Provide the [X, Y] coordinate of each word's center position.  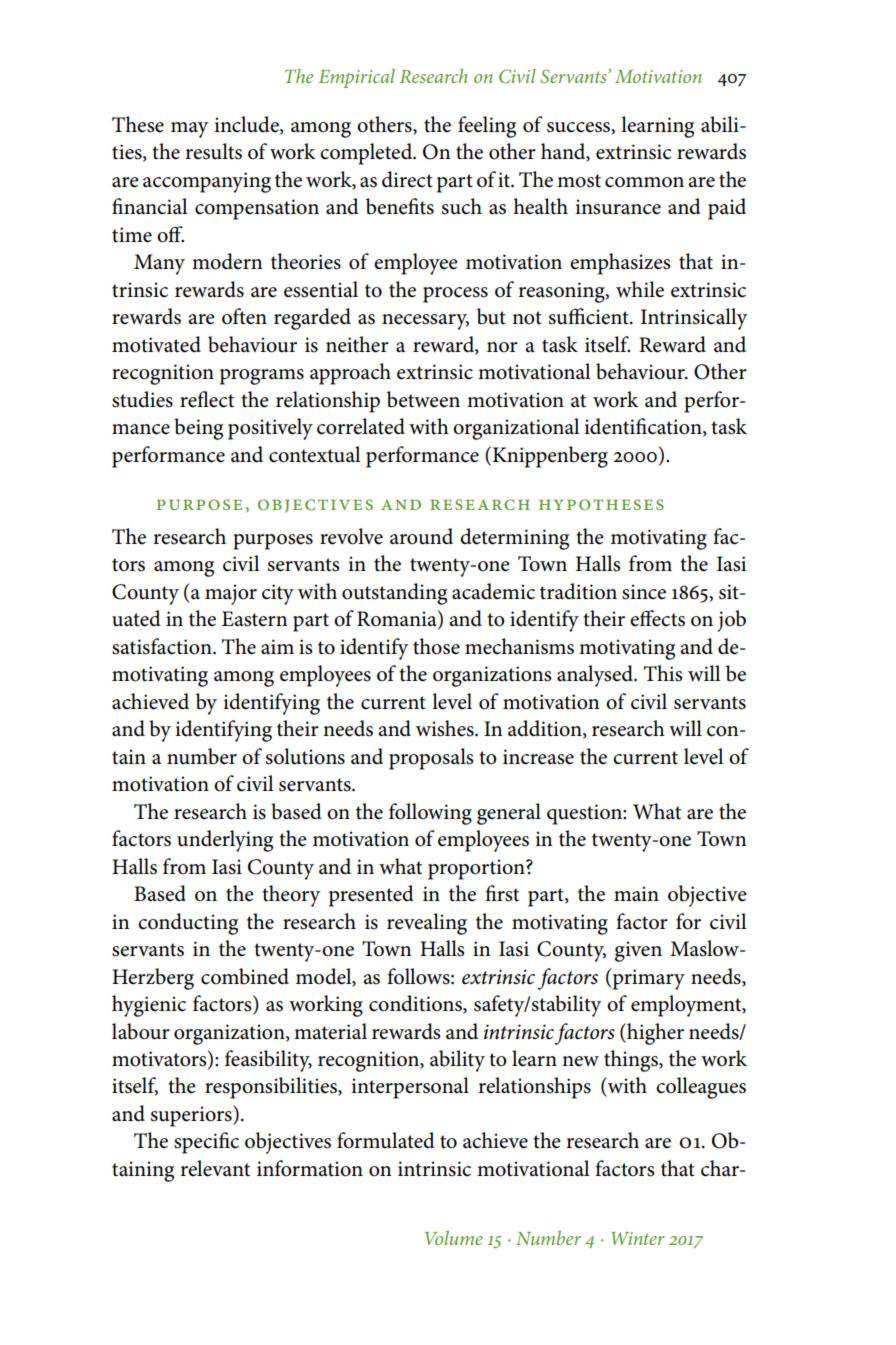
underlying [225, 841]
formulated [386, 1140]
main [636, 893]
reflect [207, 399]
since [644, 592]
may [190, 130]
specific [206, 1143]
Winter [638, 1238]
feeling [487, 127]
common [644, 182]
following [430, 814]
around [421, 536]
